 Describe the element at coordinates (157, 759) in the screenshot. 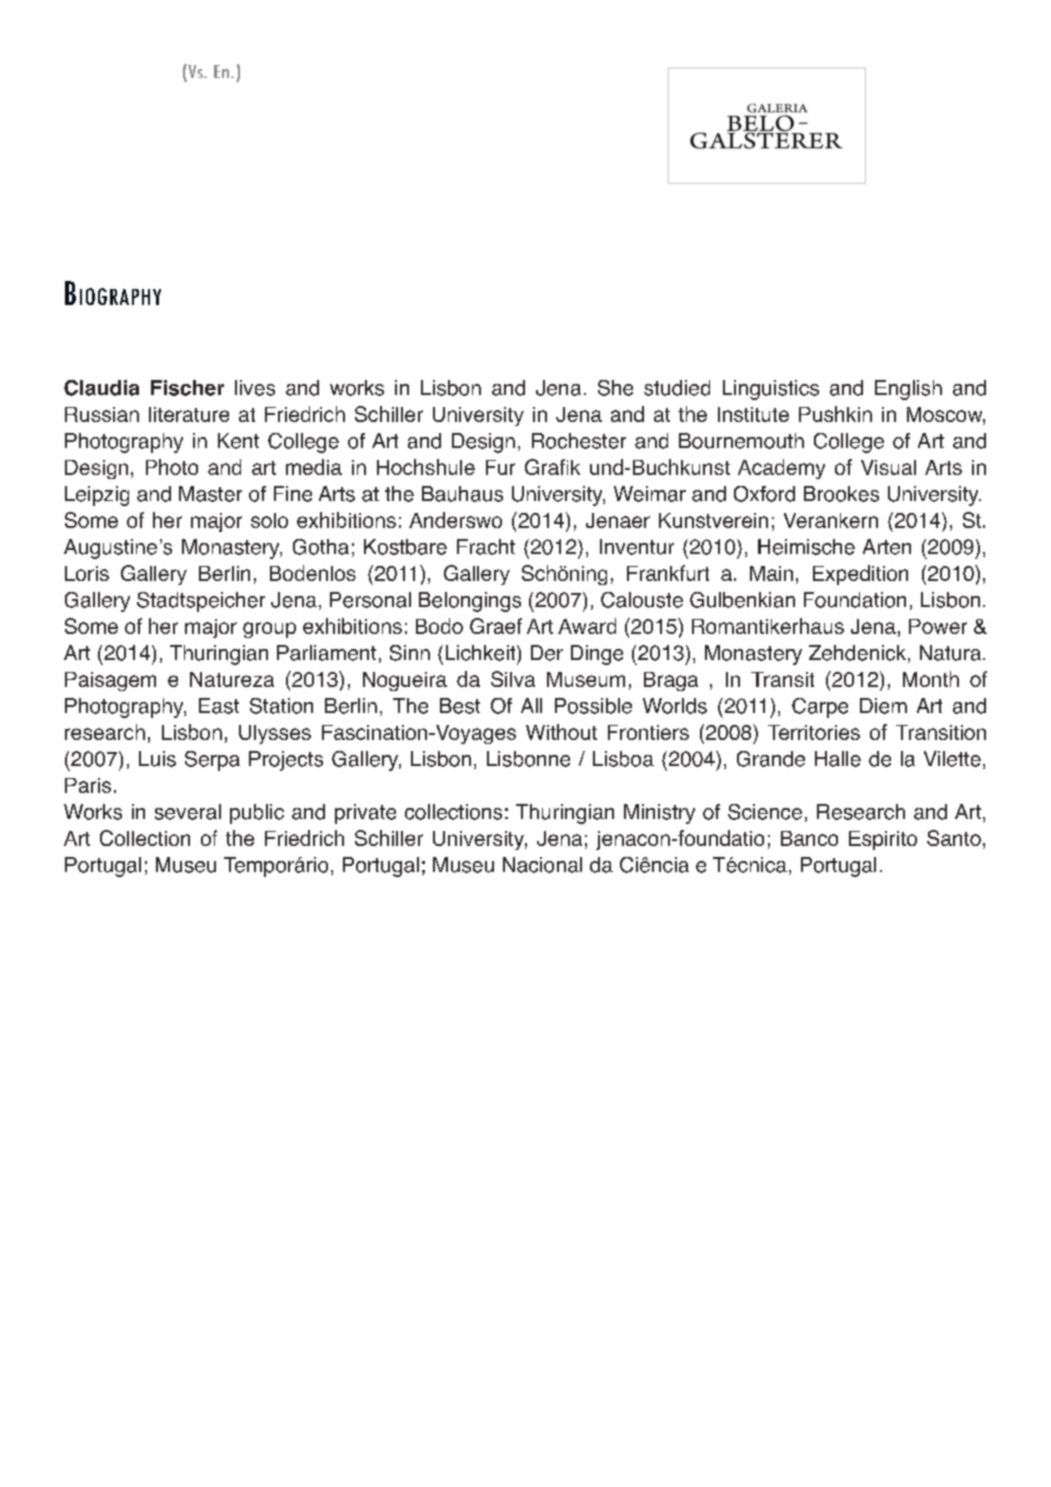

I see `Luis` at that location.
